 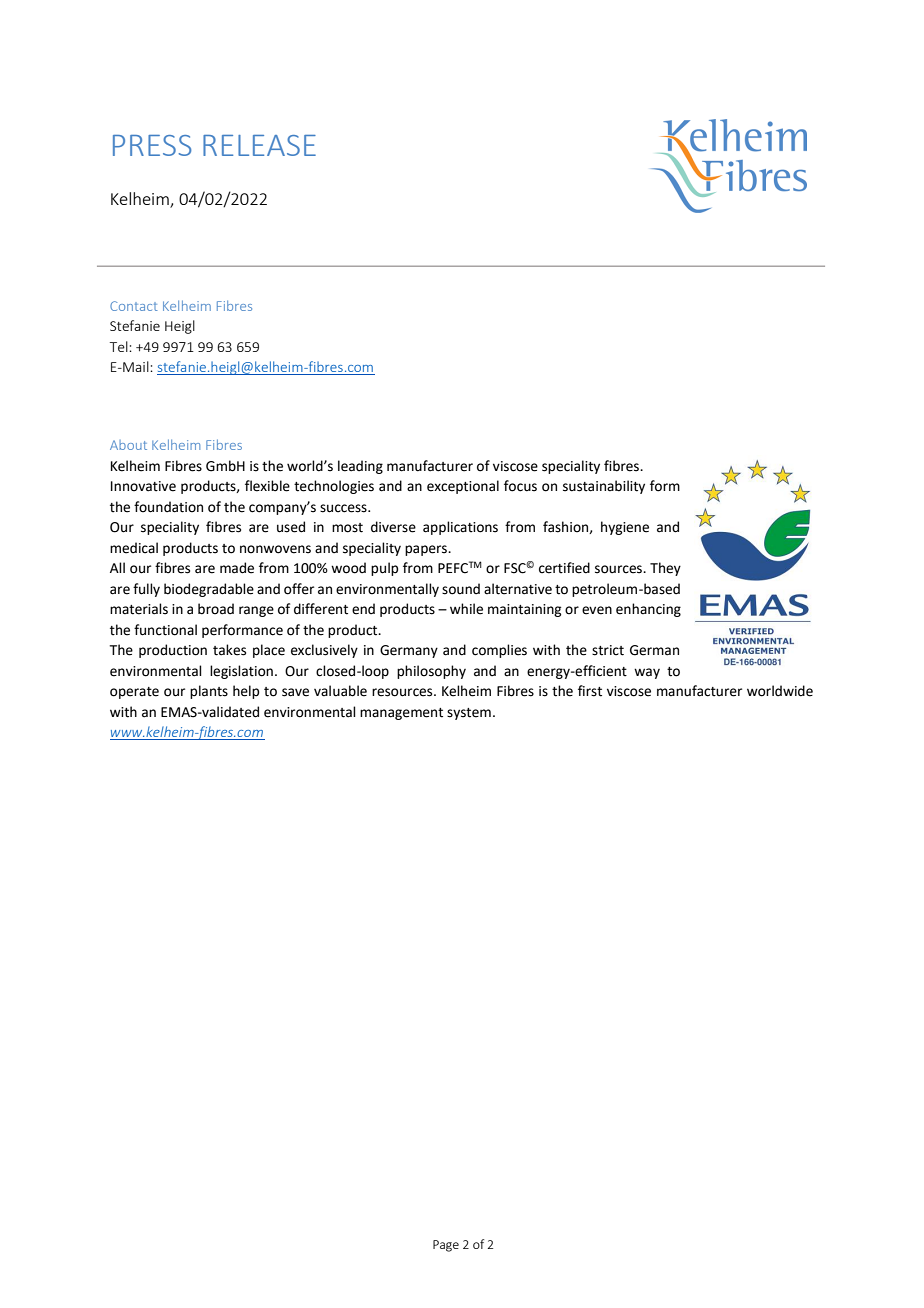 What do you see at coordinates (209, 692) in the screenshot?
I see `plants` at bounding box center [209, 692].
